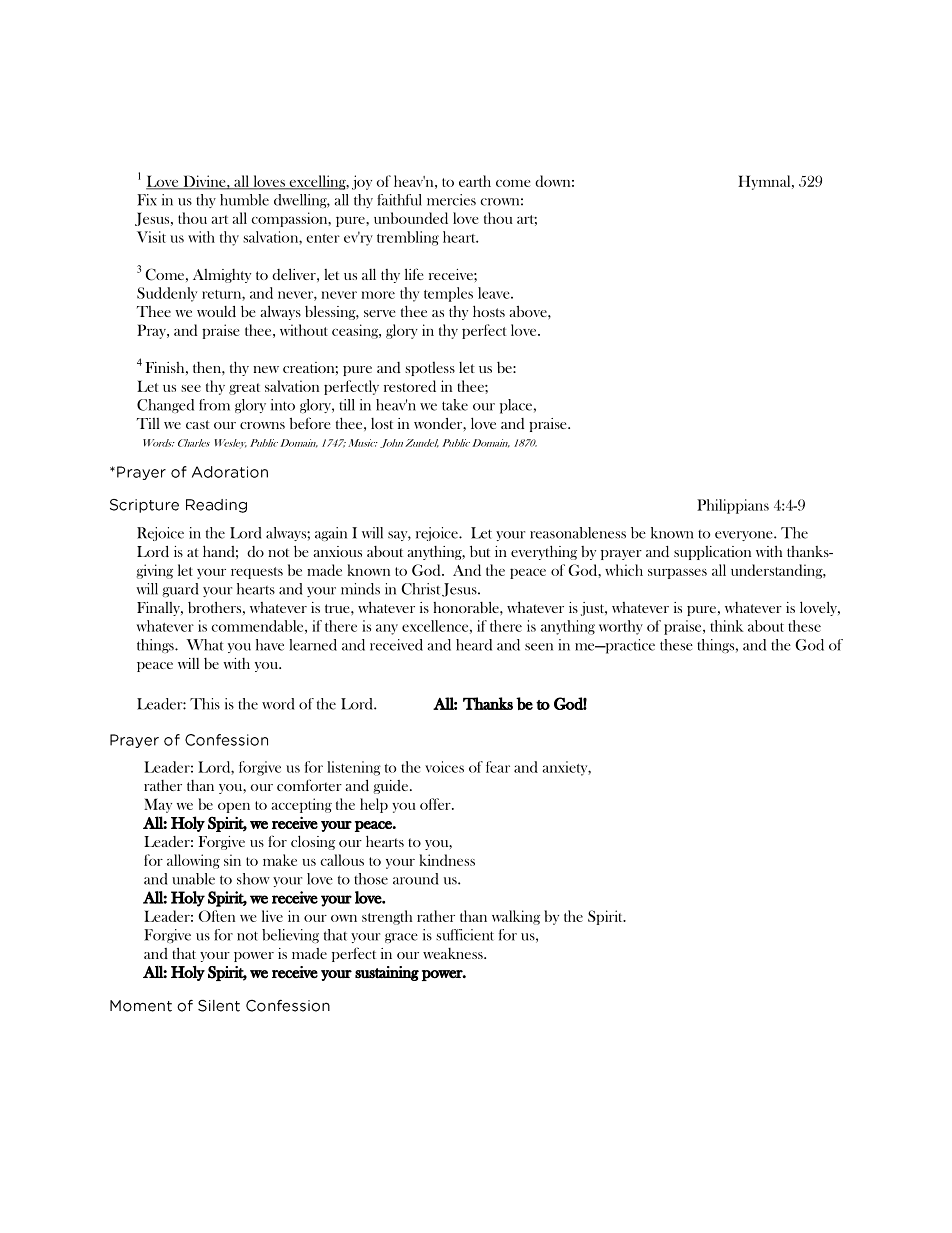 Image resolution: width=952 pixels, height=1233 pixels. Describe the element at coordinates (529, 311) in the document. I see `above` at that location.
